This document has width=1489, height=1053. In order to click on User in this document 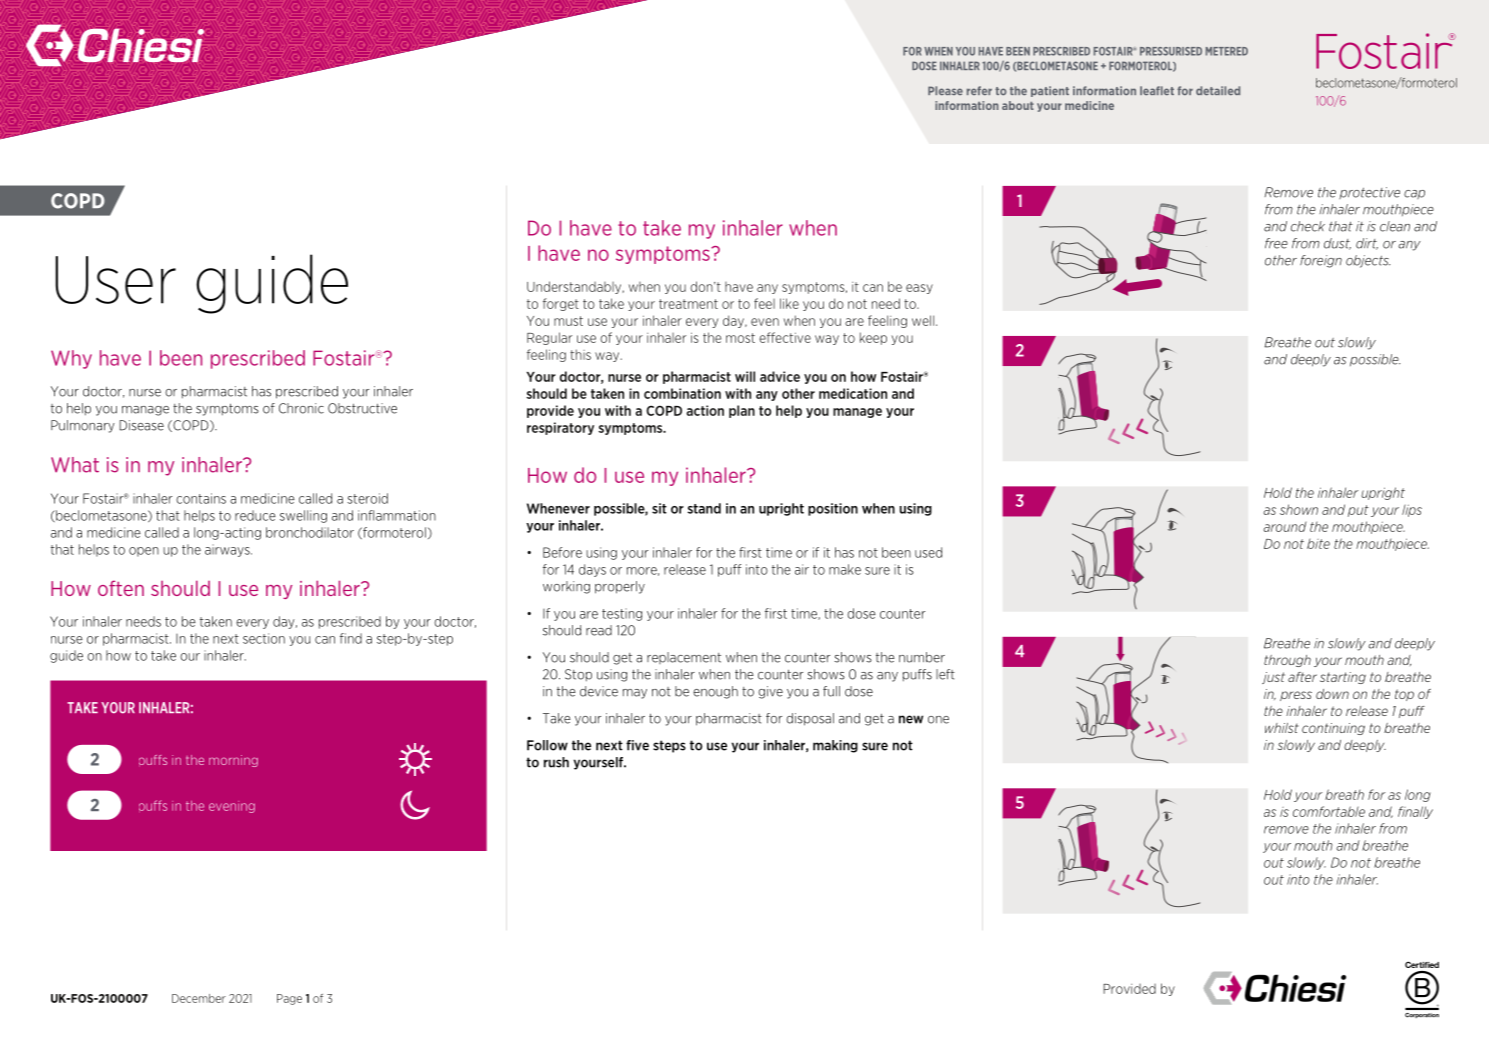, I will do `click(115, 280)`.
